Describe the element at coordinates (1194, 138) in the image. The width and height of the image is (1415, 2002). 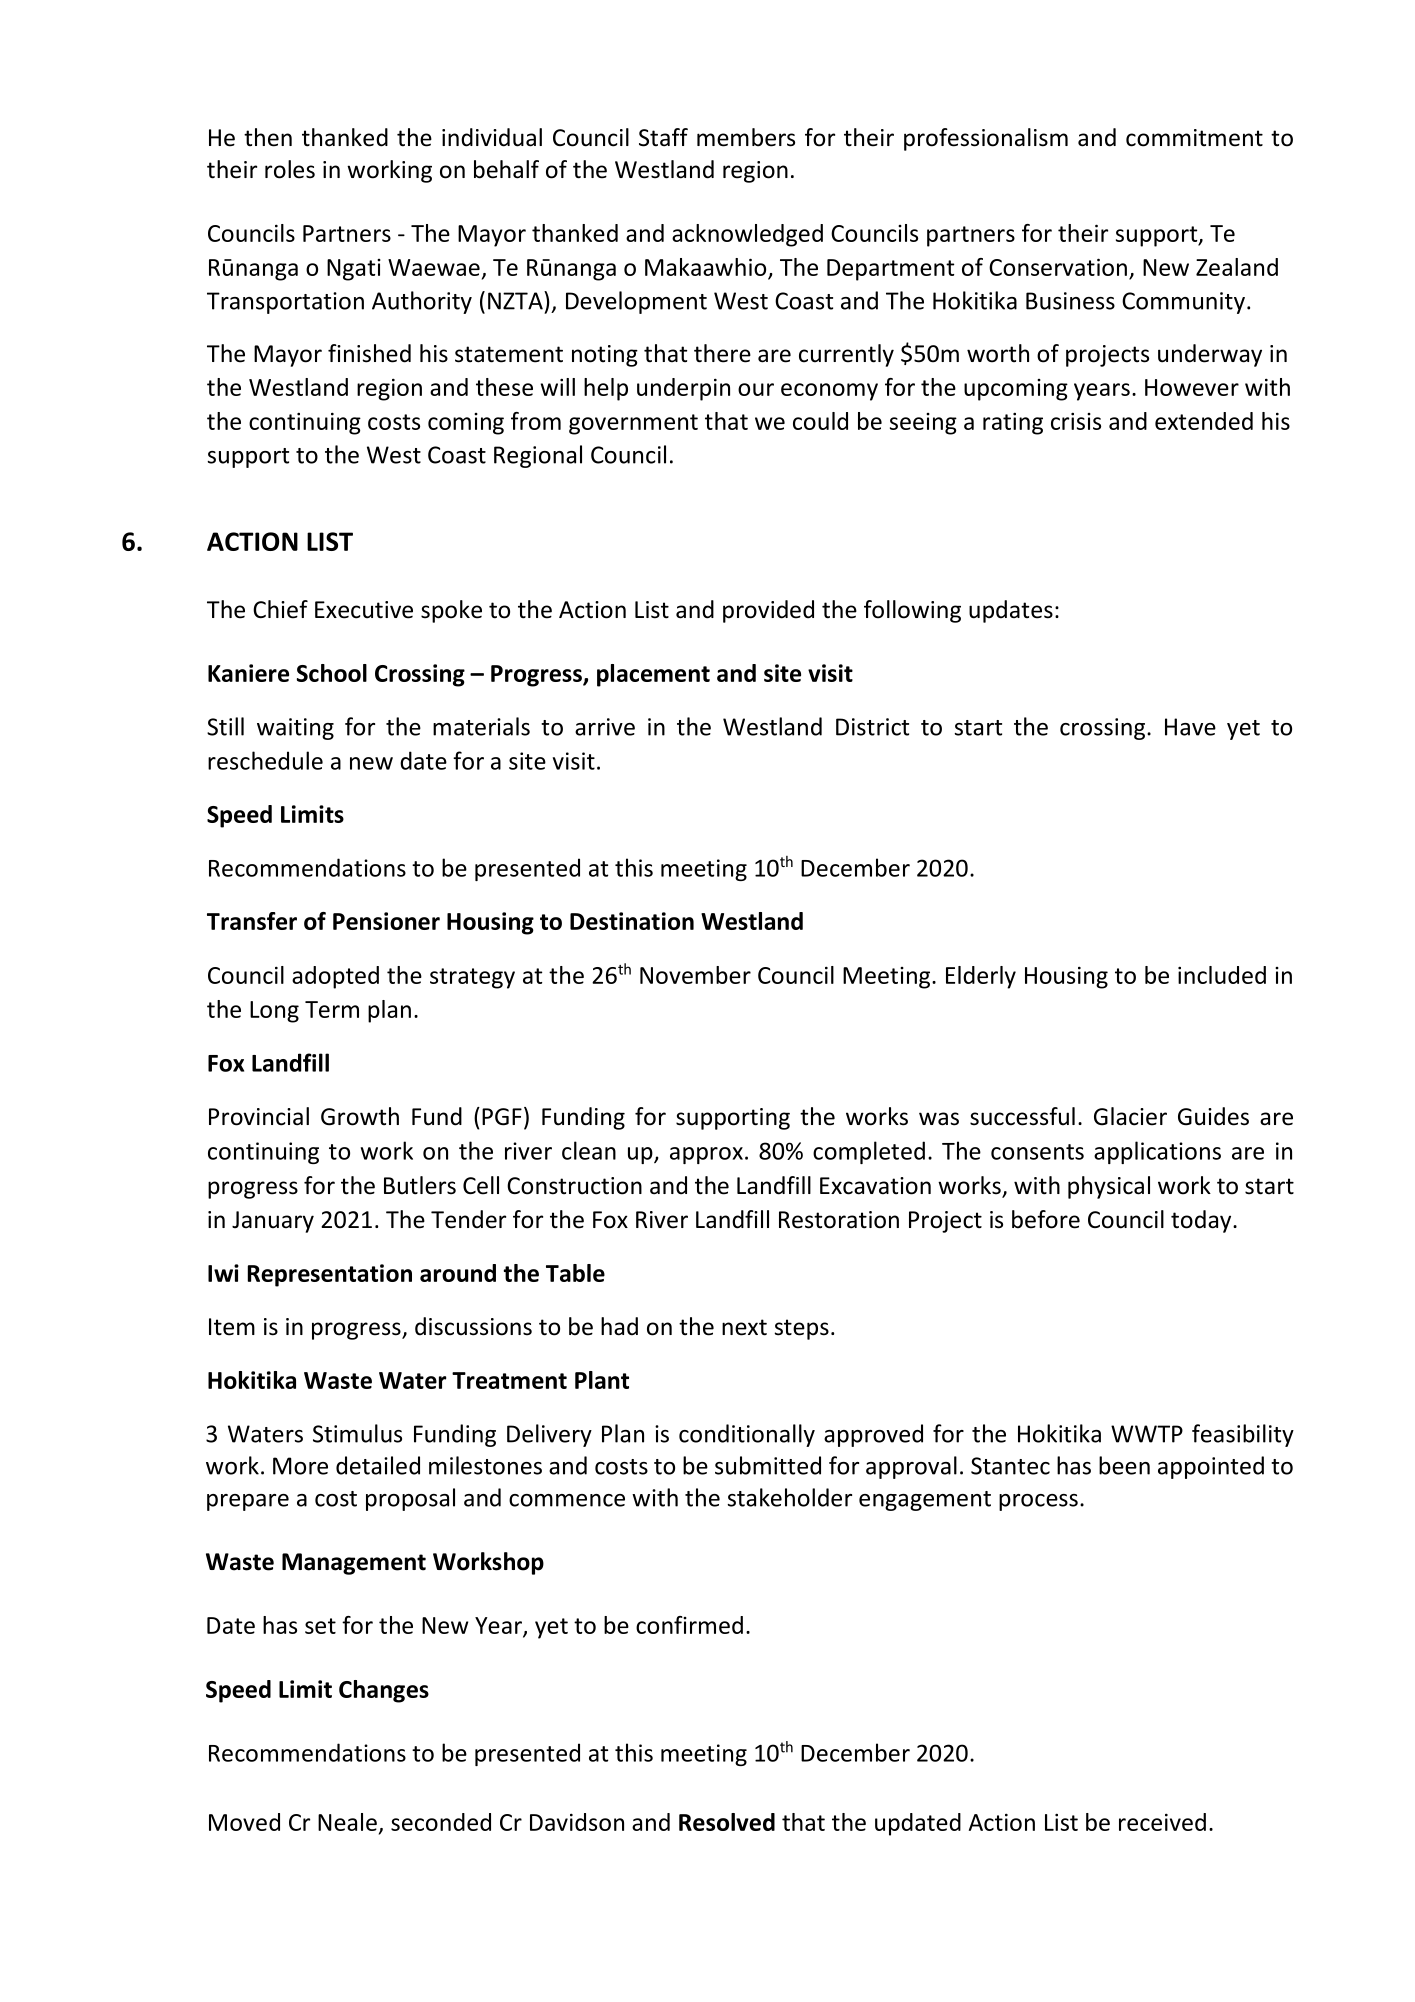
I see `commitment` at that location.
